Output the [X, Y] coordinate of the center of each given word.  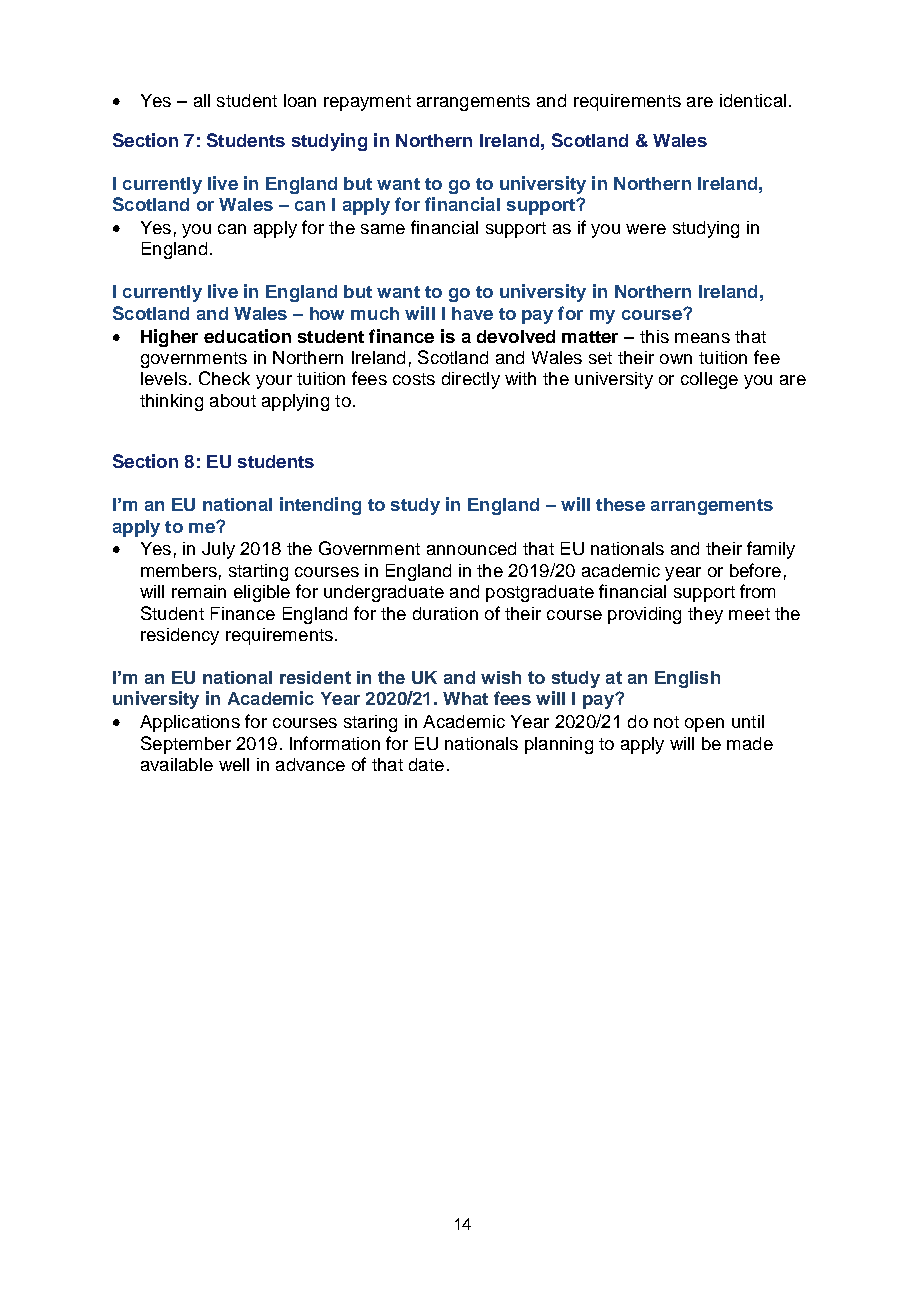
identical [753, 100]
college [709, 380]
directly [471, 380]
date [426, 764]
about [233, 400]
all [202, 100]
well [234, 764]
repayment [367, 103]
